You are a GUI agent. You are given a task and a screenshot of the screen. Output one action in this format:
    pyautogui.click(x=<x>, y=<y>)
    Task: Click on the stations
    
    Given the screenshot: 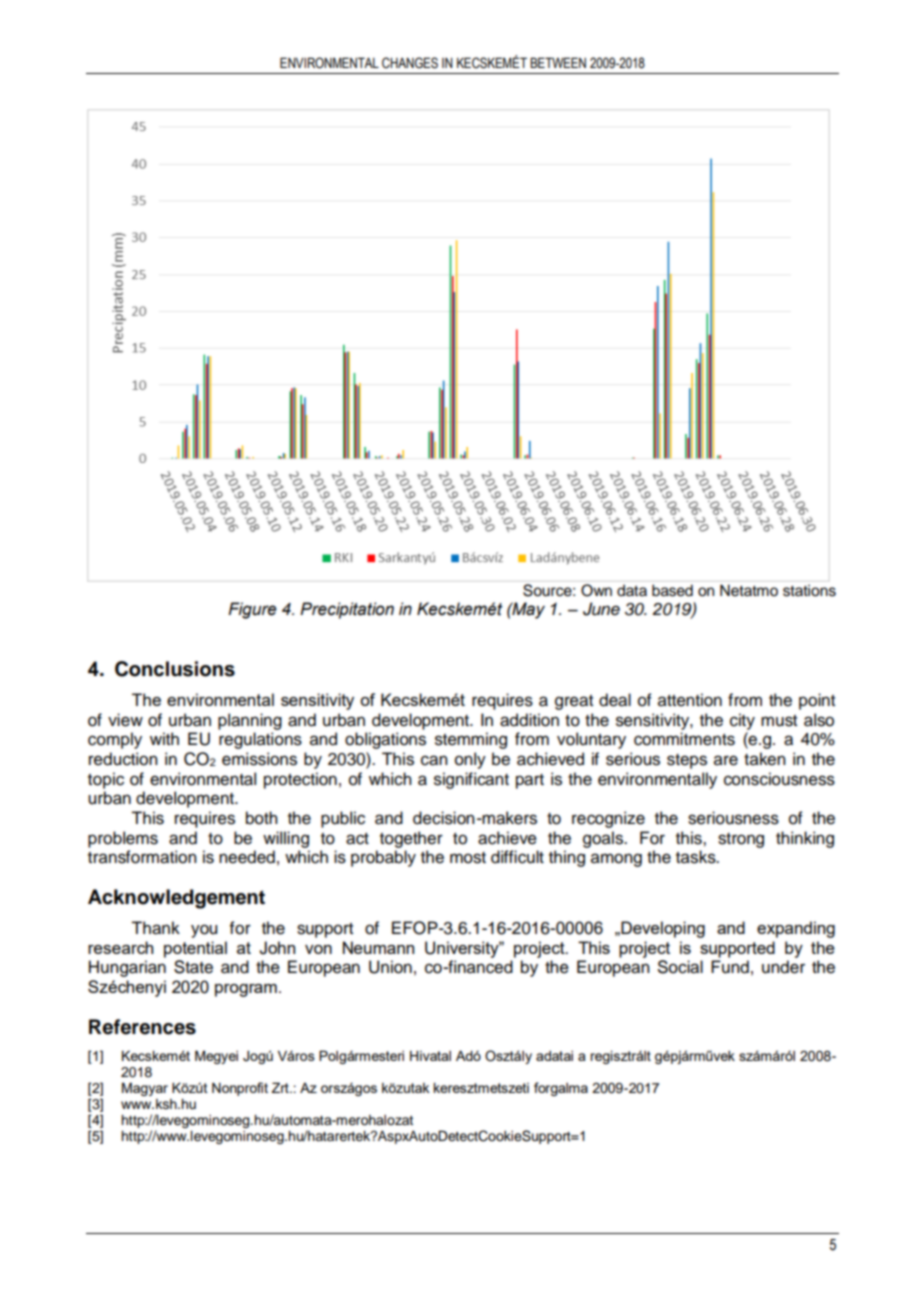 What is the action you would take?
    pyautogui.click(x=809, y=590)
